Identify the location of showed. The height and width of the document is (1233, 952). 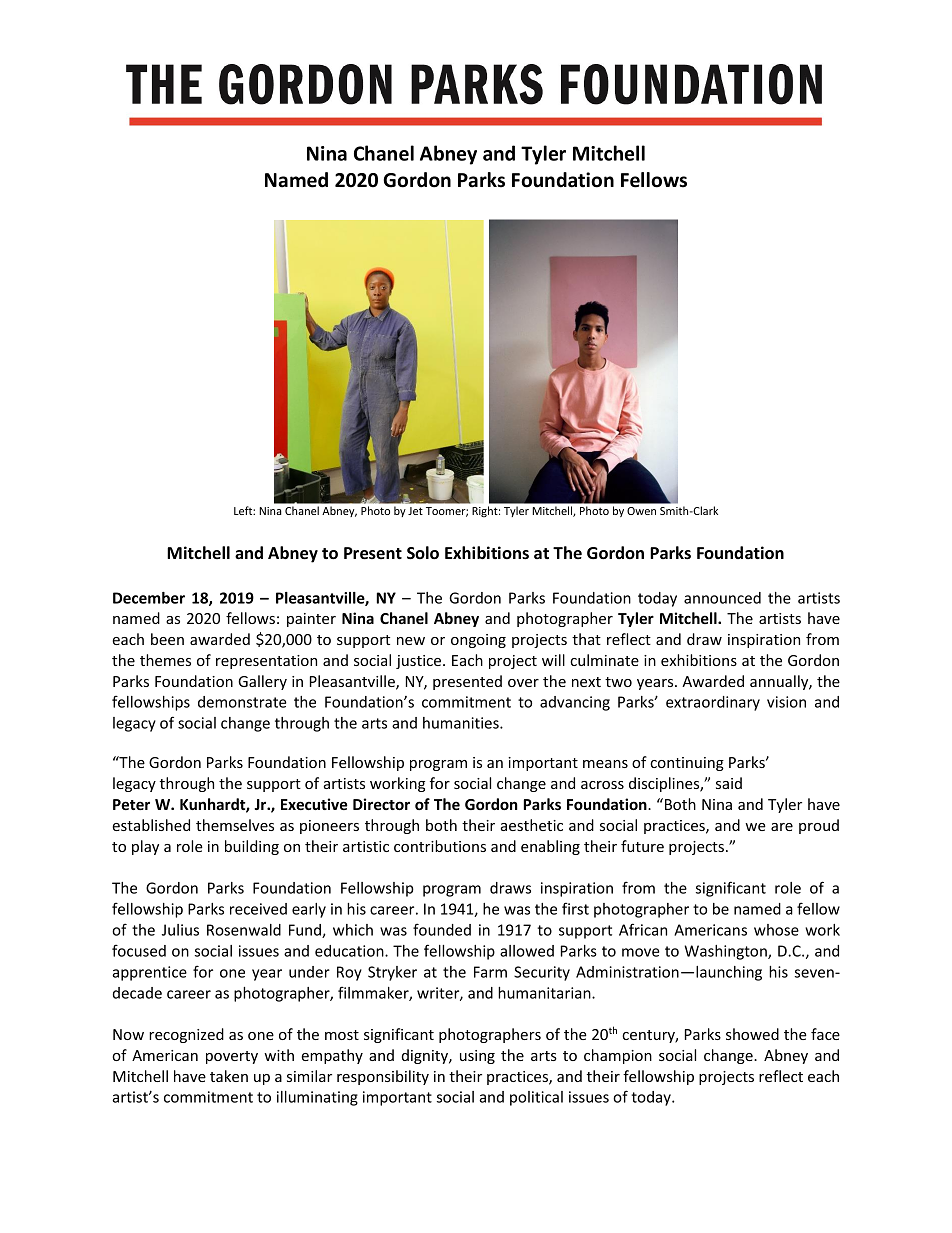
(752, 1034).
